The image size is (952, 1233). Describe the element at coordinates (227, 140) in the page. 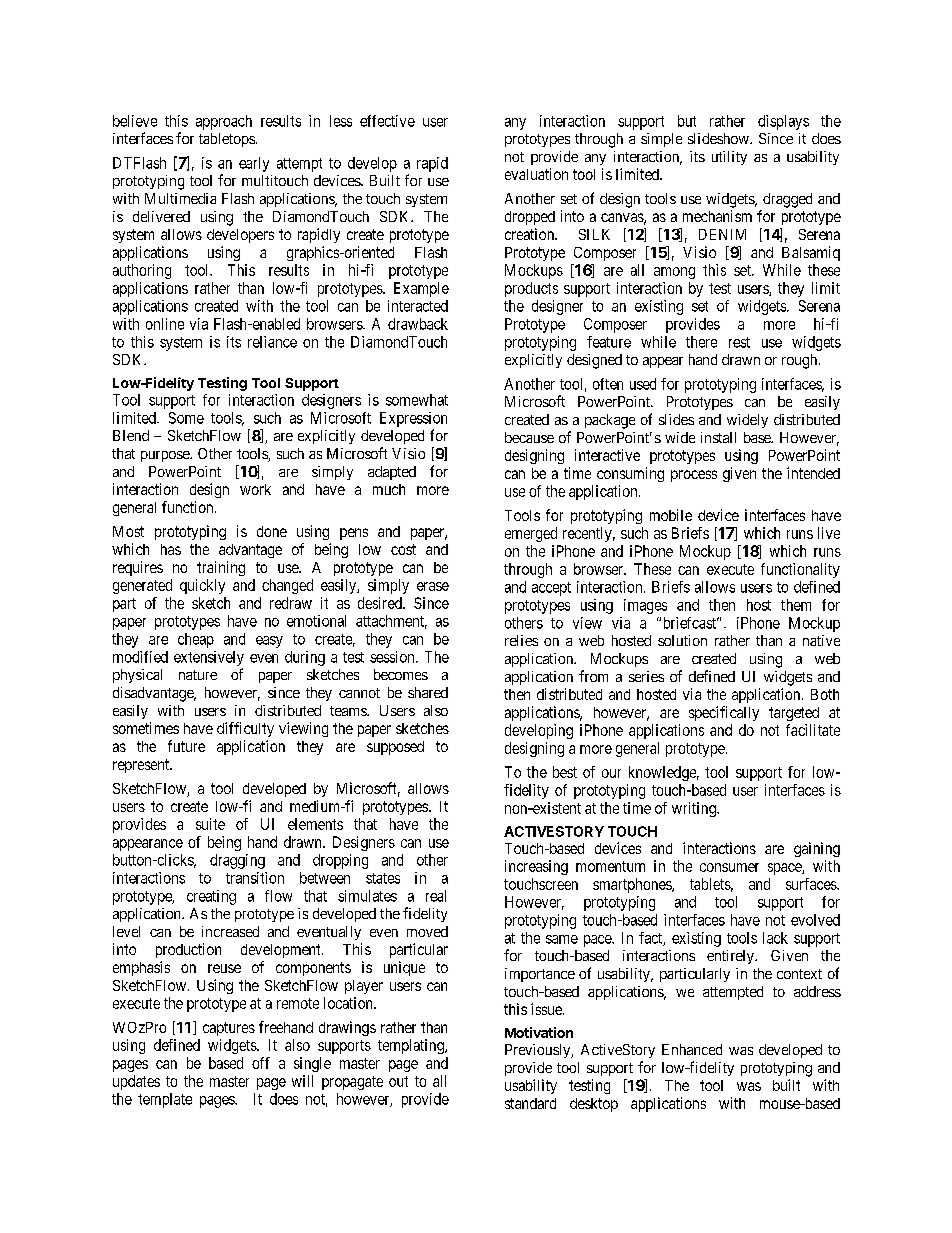

I see `tabletops` at that location.
